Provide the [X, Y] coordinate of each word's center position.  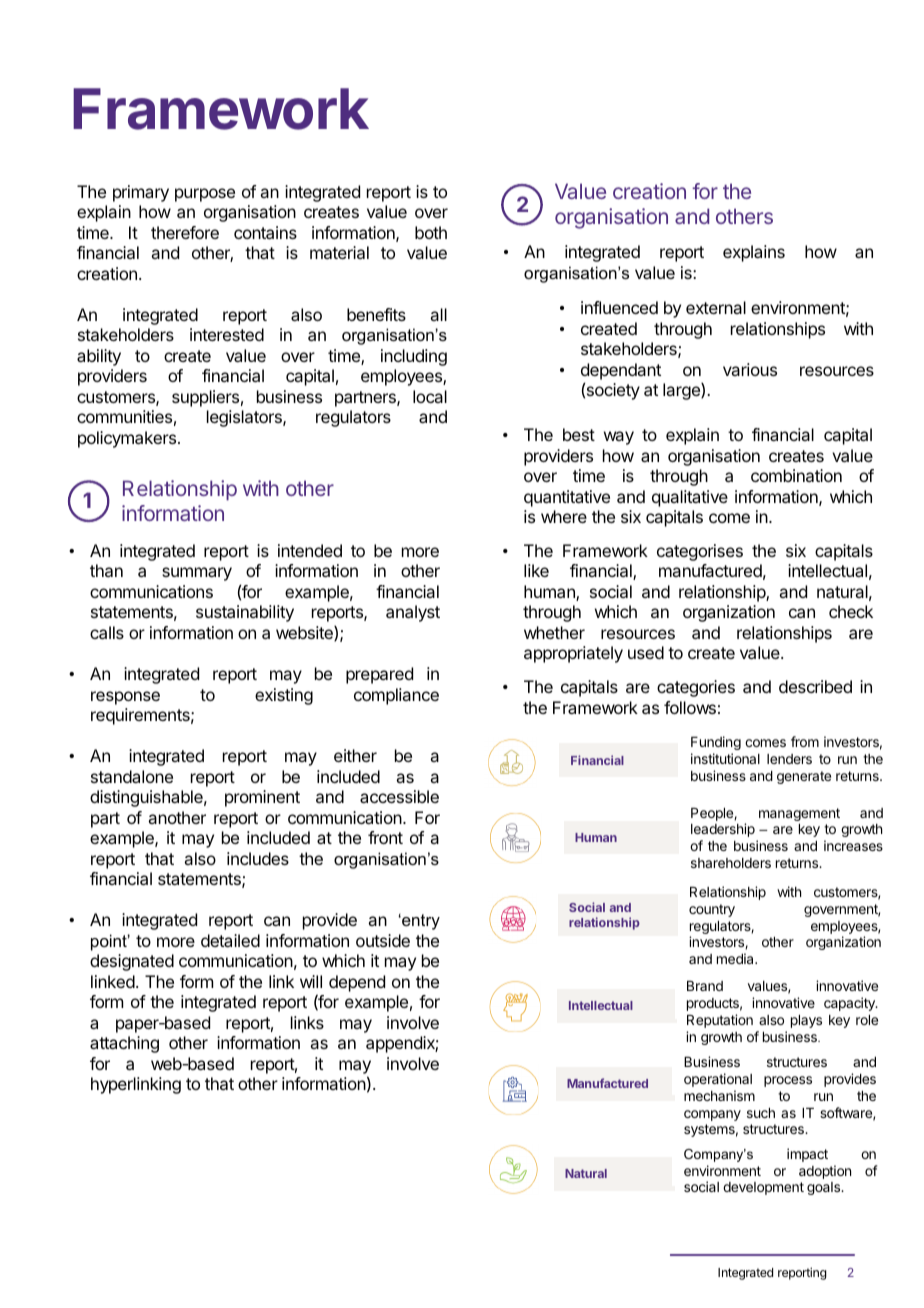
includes [258, 858]
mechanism [719, 1095]
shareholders [731, 863]
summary [197, 574]
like [536, 570]
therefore [185, 232]
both [431, 232]
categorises [700, 552]
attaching [124, 1044]
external [716, 307]
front [385, 837]
